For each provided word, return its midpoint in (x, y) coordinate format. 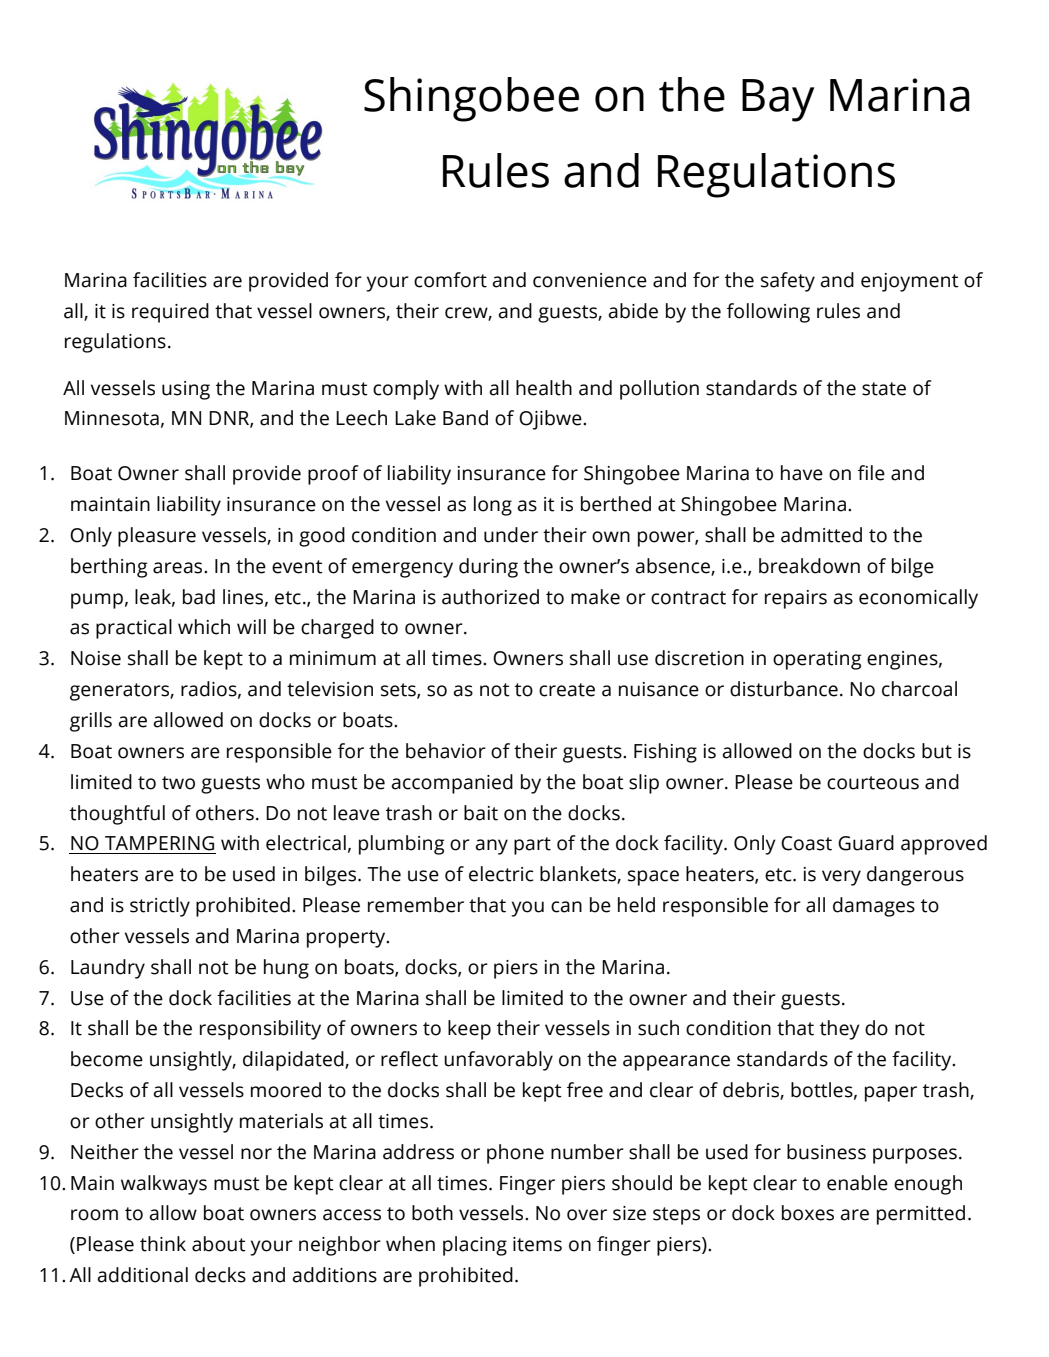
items (537, 1244)
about (219, 1244)
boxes (808, 1213)
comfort (450, 280)
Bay (778, 100)
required (170, 313)
